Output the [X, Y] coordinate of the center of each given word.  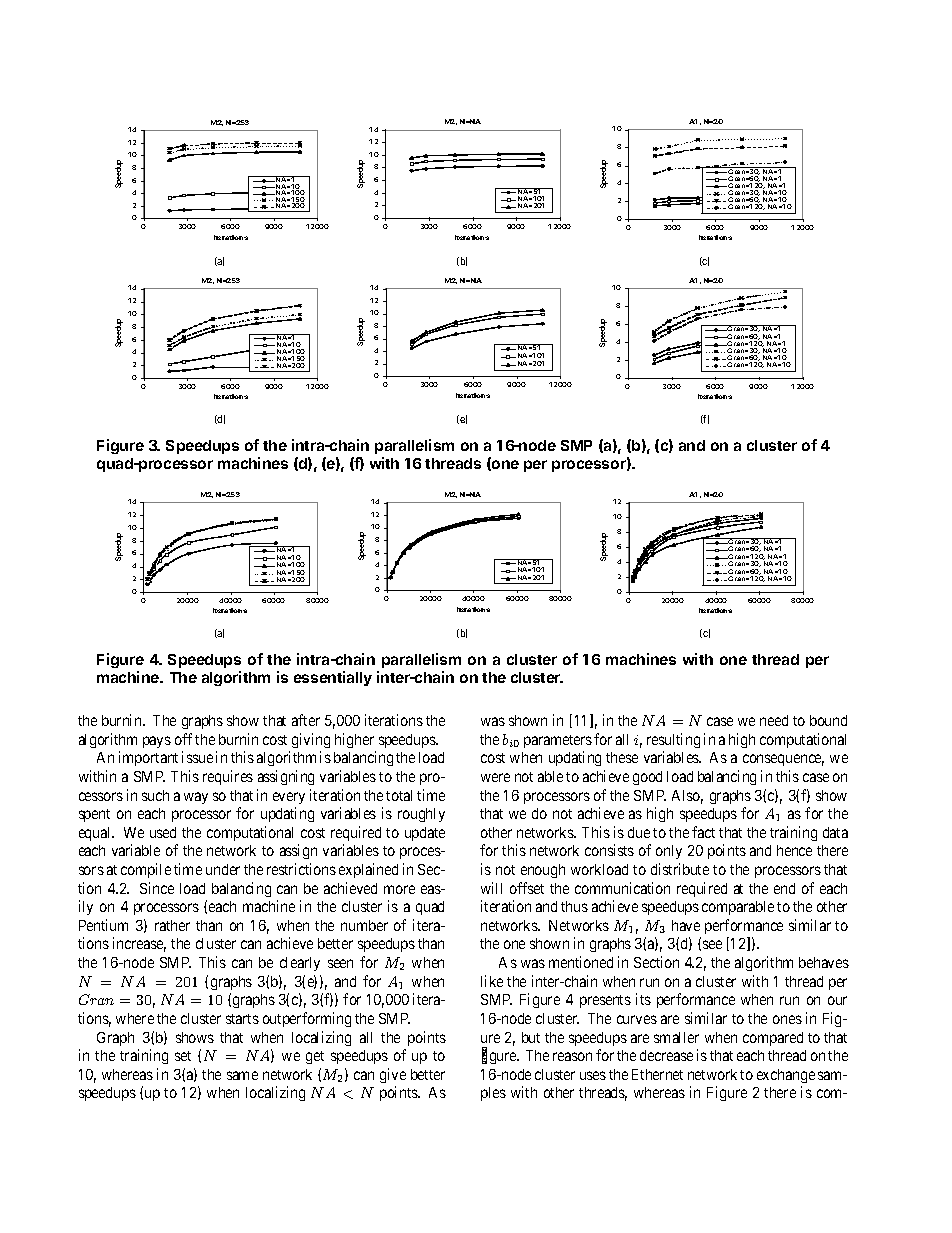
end [784, 888]
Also [687, 797]
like [492, 981]
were [495, 777]
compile [146, 870]
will [491, 888]
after [306, 720]
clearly [300, 964]
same [242, 1075]
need [774, 720]
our [837, 1000]
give [393, 1075]
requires [228, 777]
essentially [333, 678]
